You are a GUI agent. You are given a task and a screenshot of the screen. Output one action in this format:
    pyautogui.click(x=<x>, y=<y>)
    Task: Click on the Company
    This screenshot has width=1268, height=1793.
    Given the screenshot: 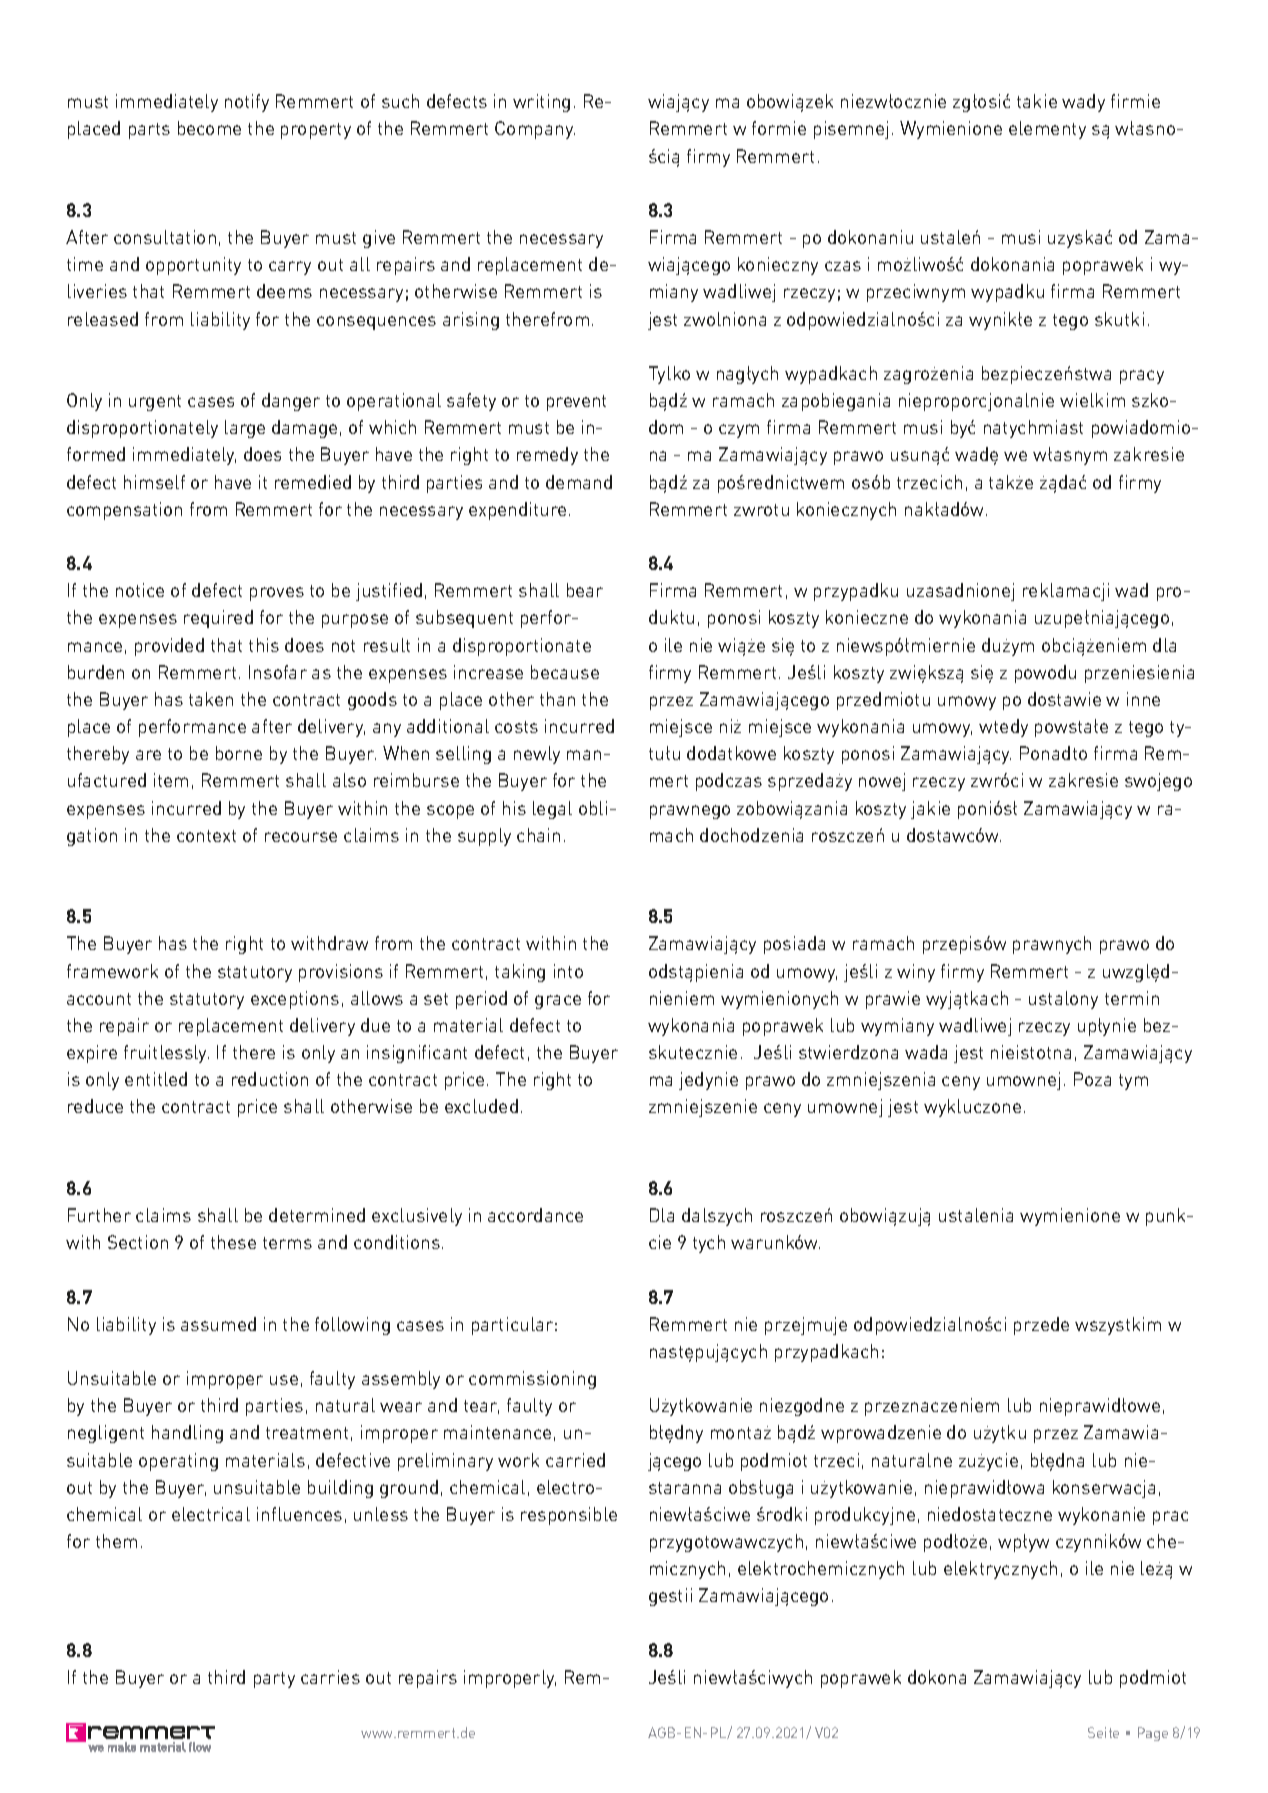 What is the action you would take?
    pyautogui.click(x=535, y=130)
